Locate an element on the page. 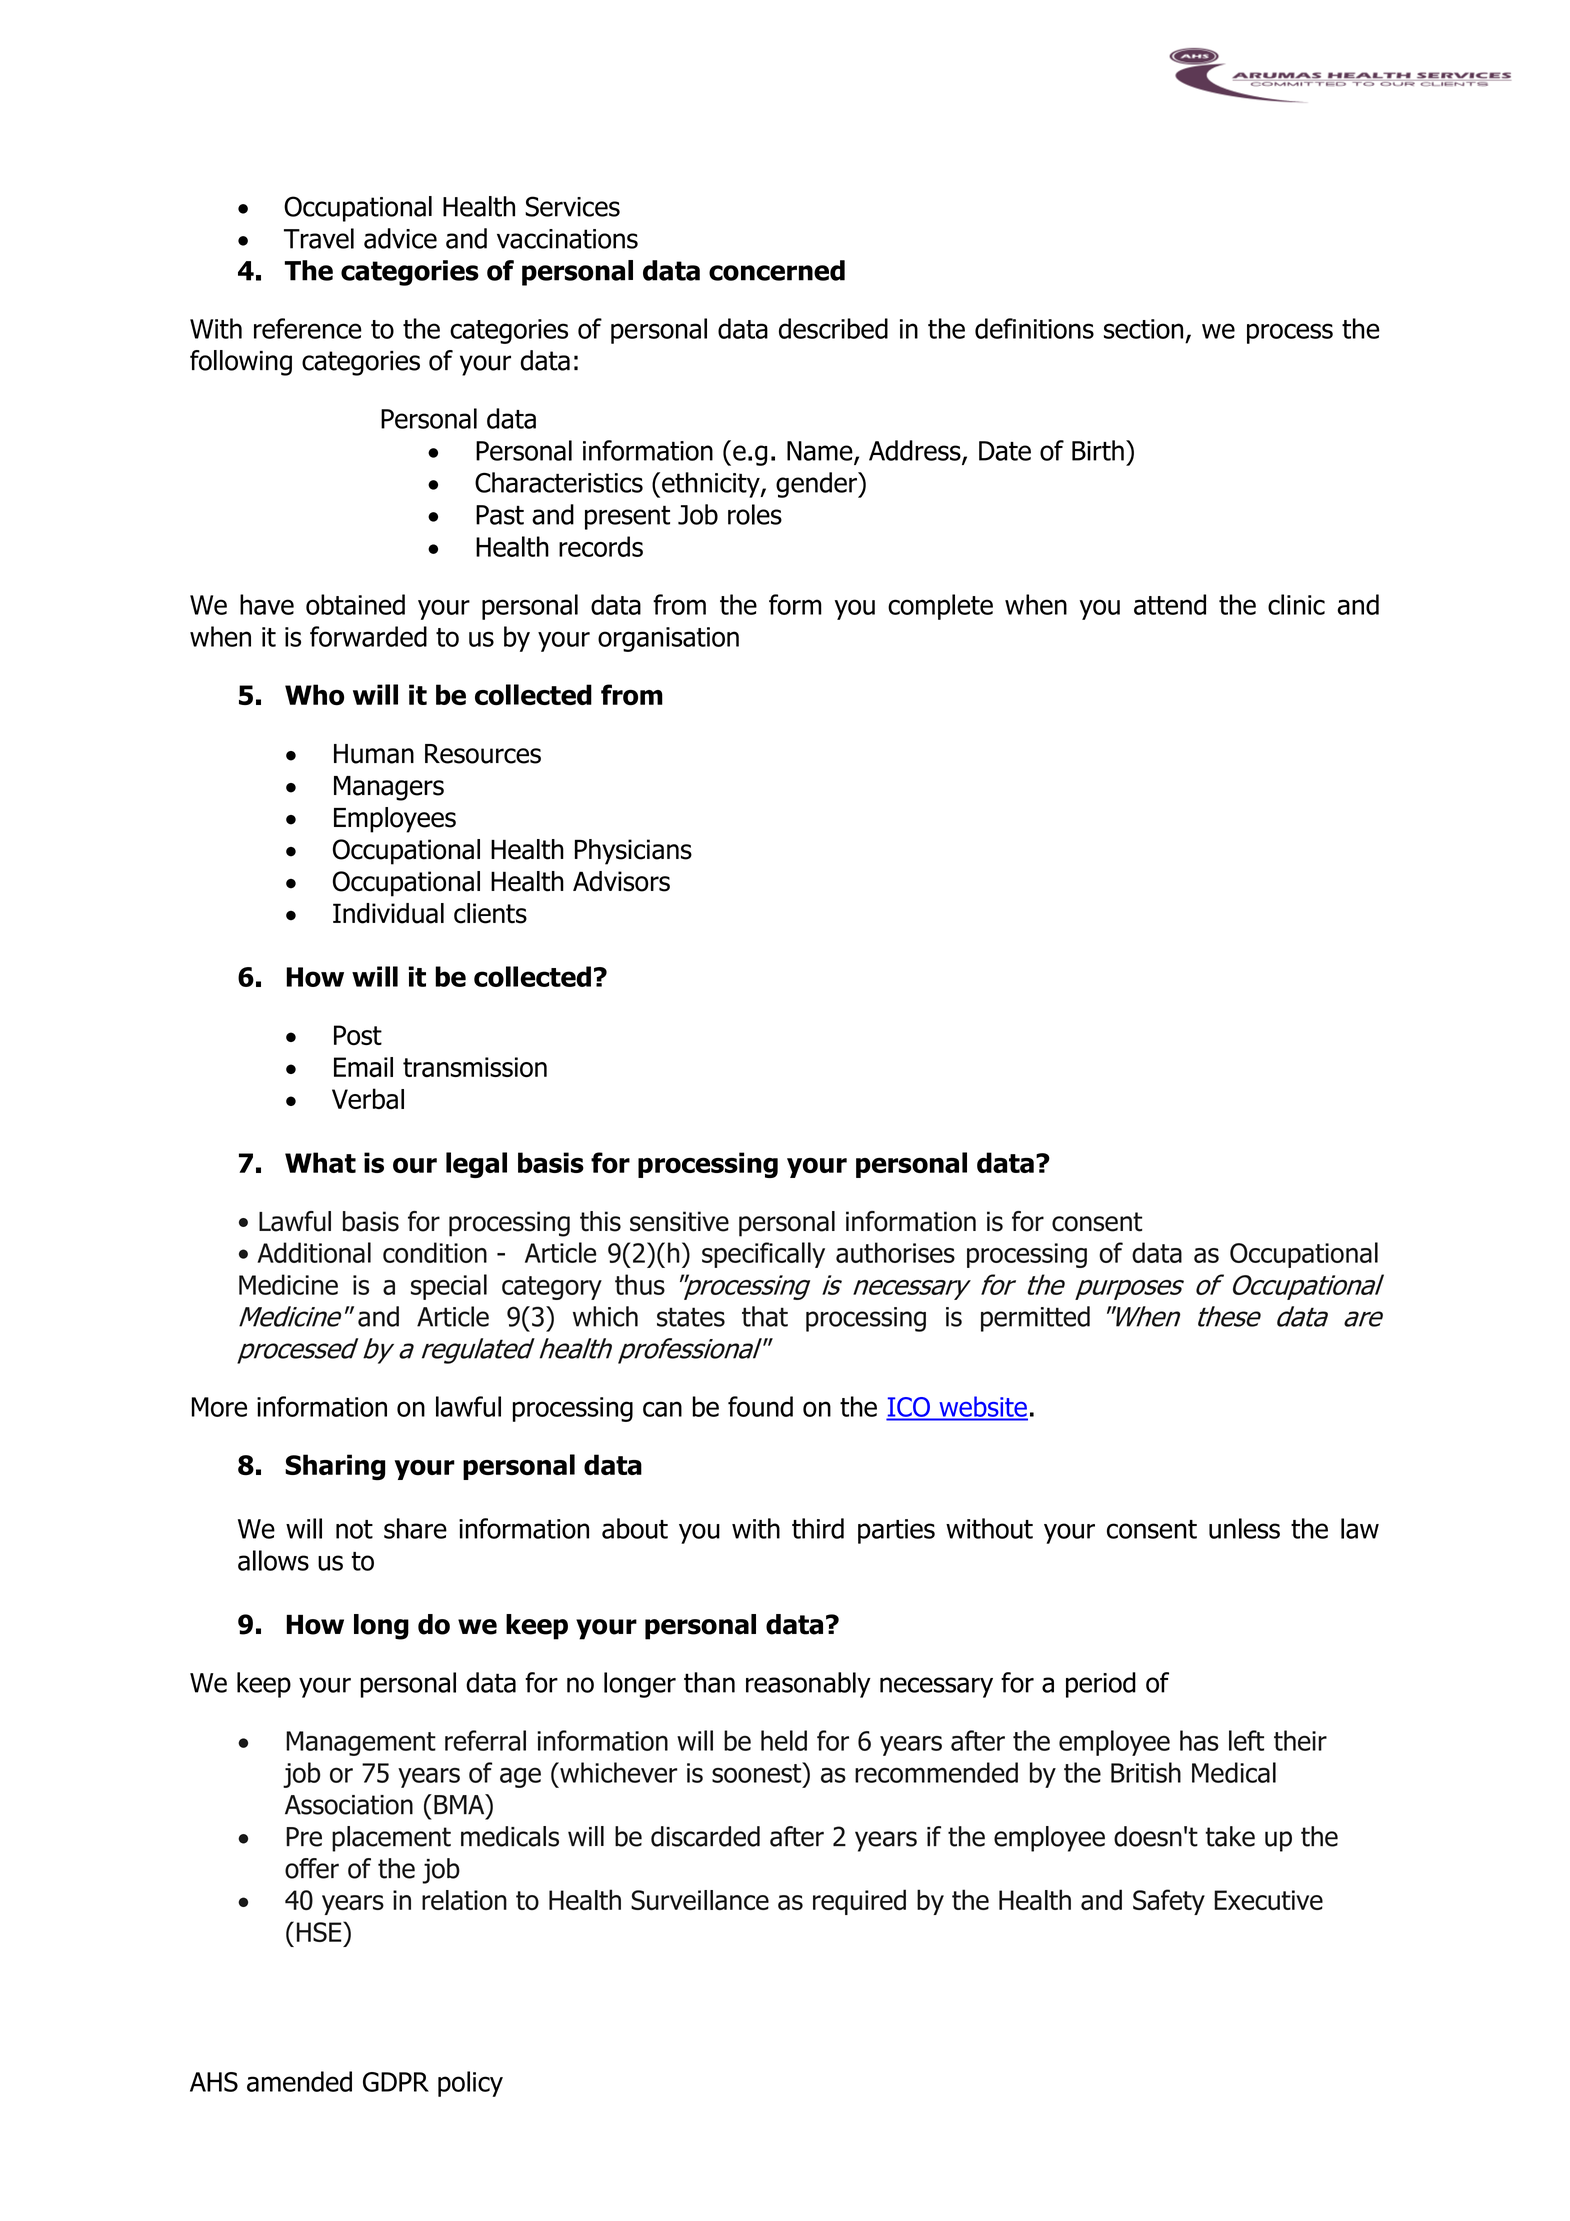 This image has width=1570, height=2221. concerned is located at coordinates (777, 270).
